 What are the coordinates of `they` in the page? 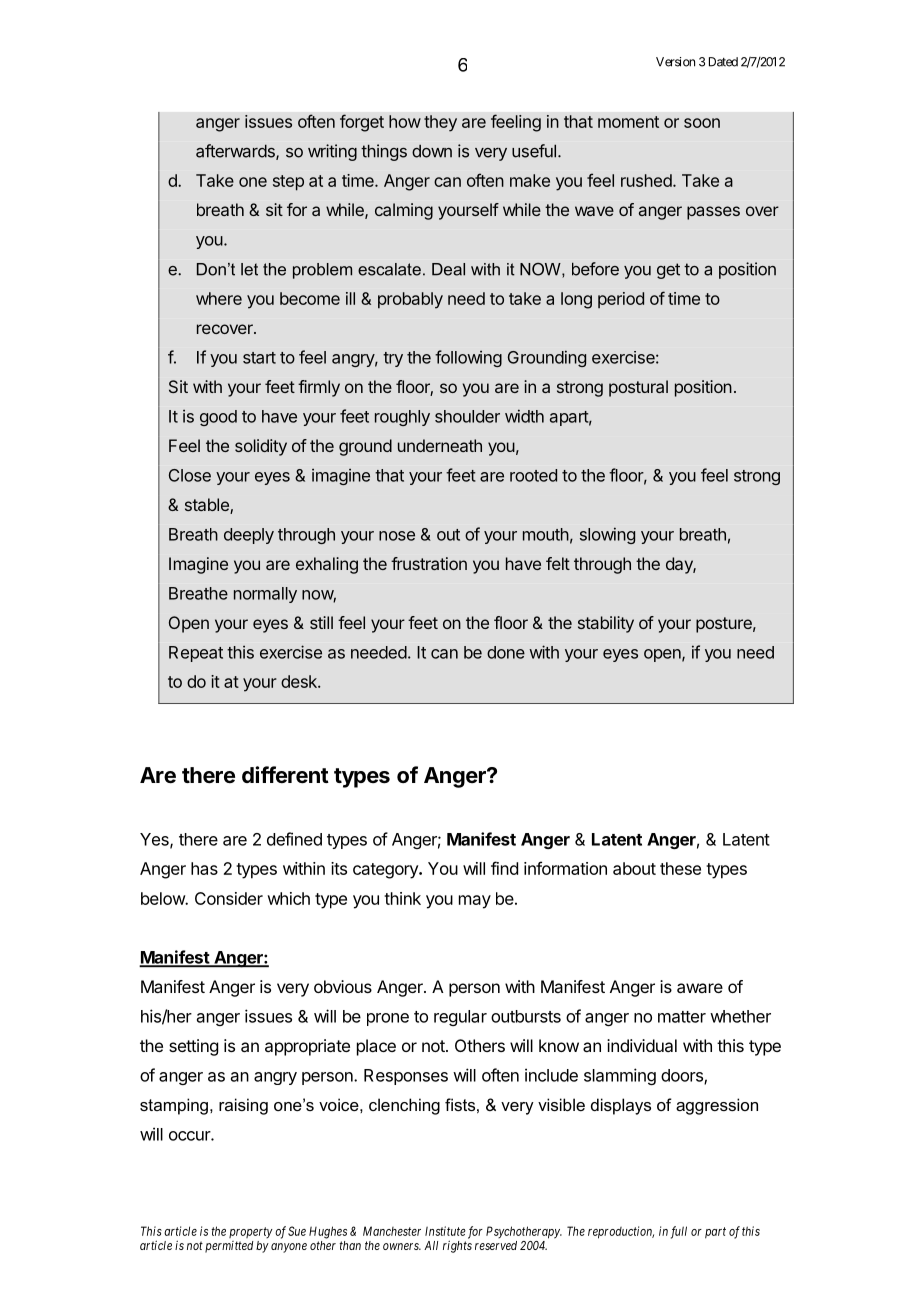 It's located at (440, 123).
